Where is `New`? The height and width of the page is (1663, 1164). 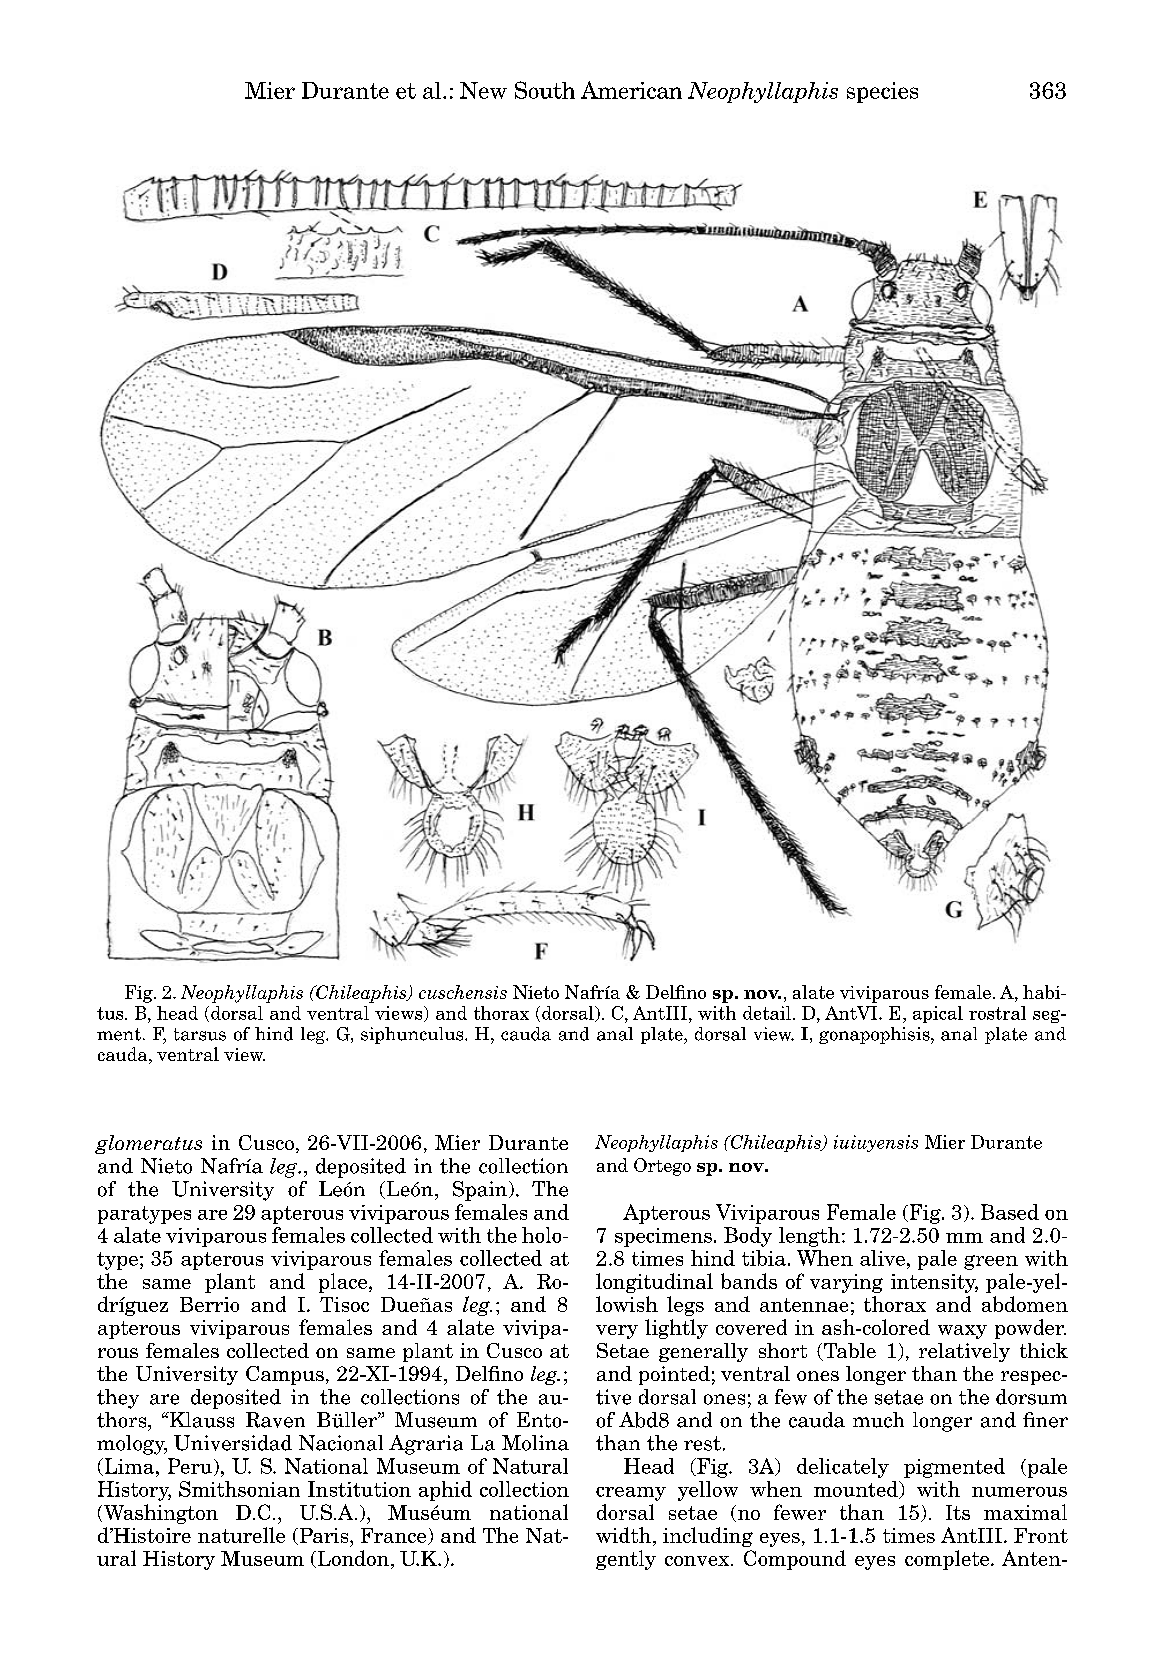 New is located at coordinates (483, 90).
